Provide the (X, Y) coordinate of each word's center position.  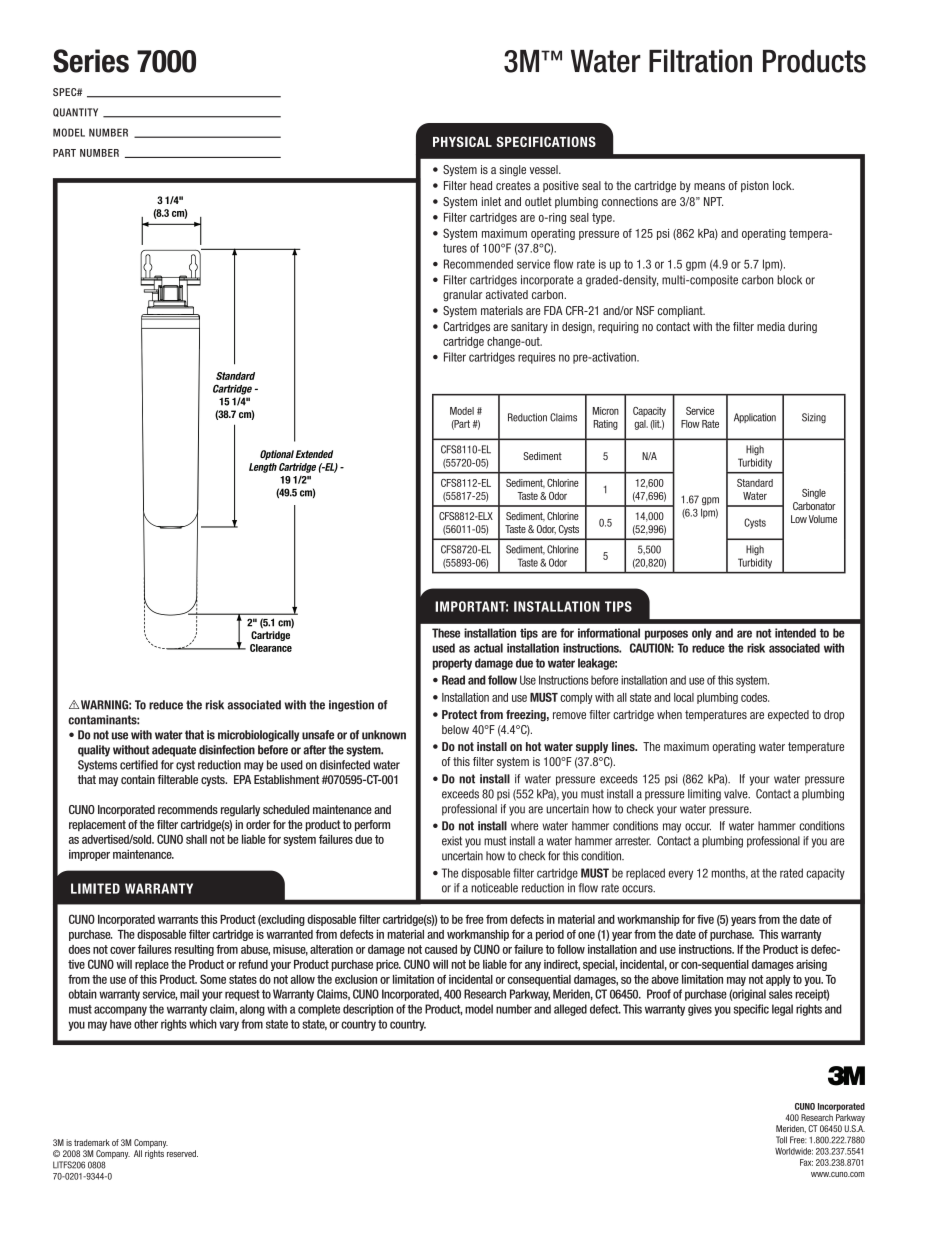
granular (462, 296)
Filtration (700, 61)
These (446, 633)
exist (452, 841)
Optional (277, 455)
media (771, 326)
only (702, 634)
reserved (182, 1153)
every (681, 875)
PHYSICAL (462, 141)
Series (91, 61)
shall (196, 839)
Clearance (271, 648)
